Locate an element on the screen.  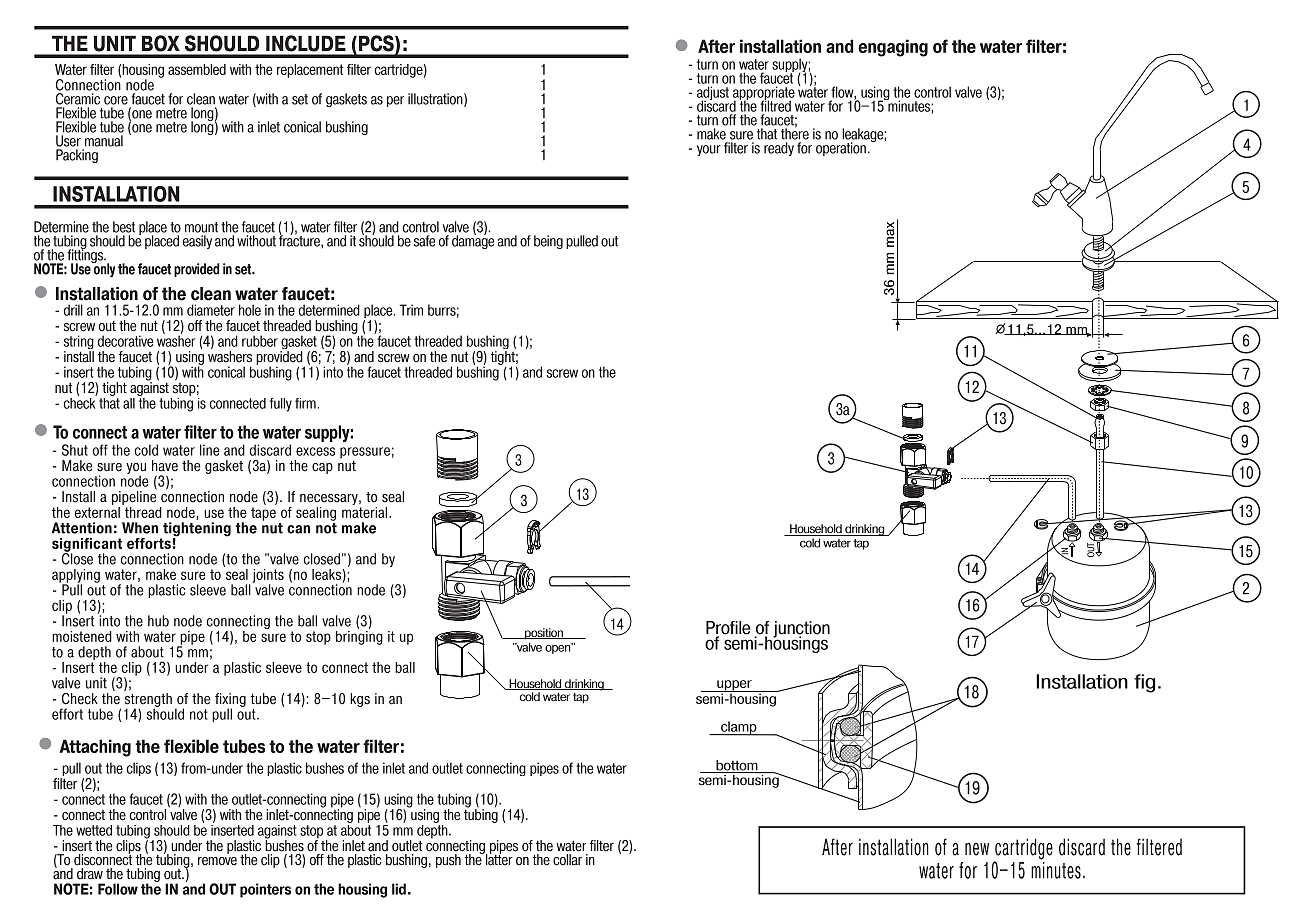
operation is located at coordinates (841, 149).
